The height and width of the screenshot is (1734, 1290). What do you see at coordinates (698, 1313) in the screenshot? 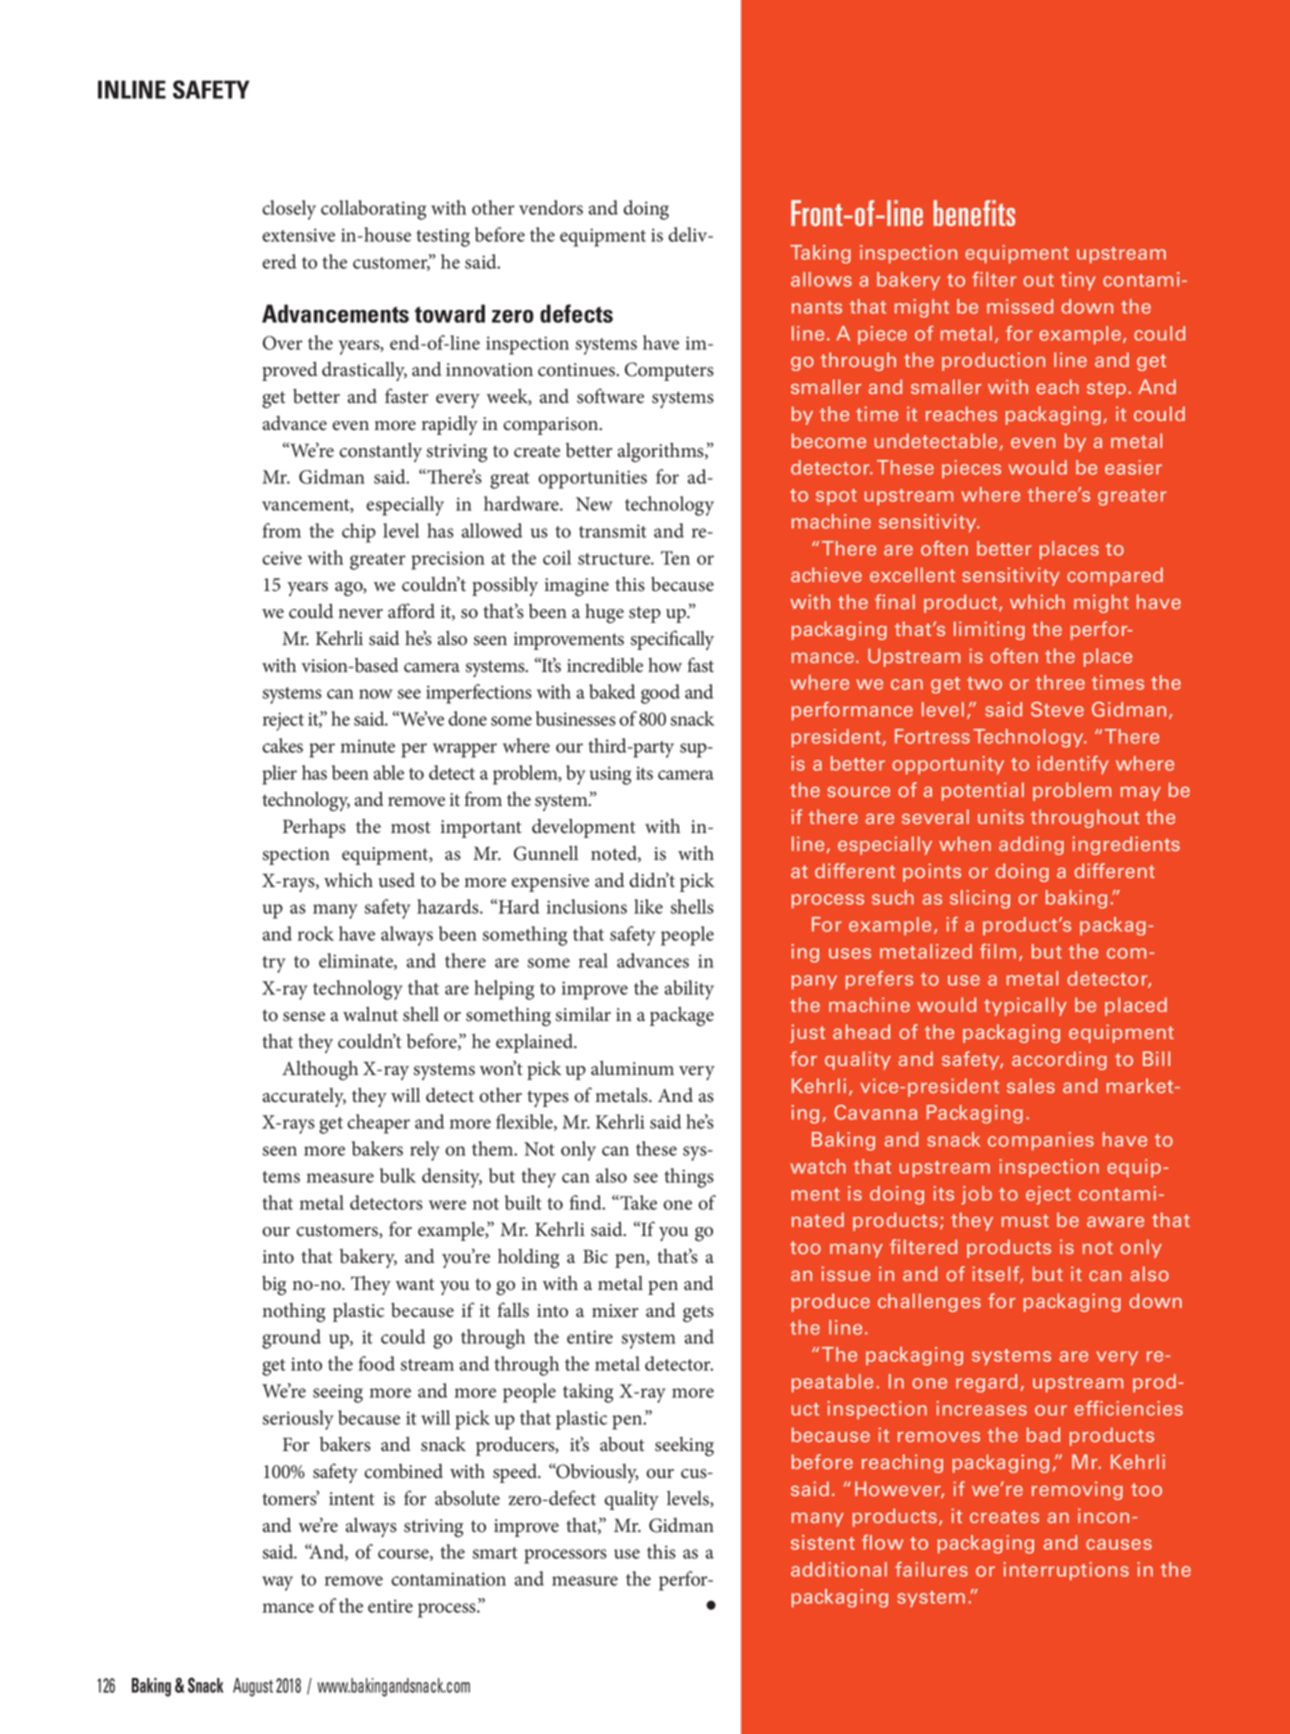
I see `gets` at bounding box center [698, 1313].
